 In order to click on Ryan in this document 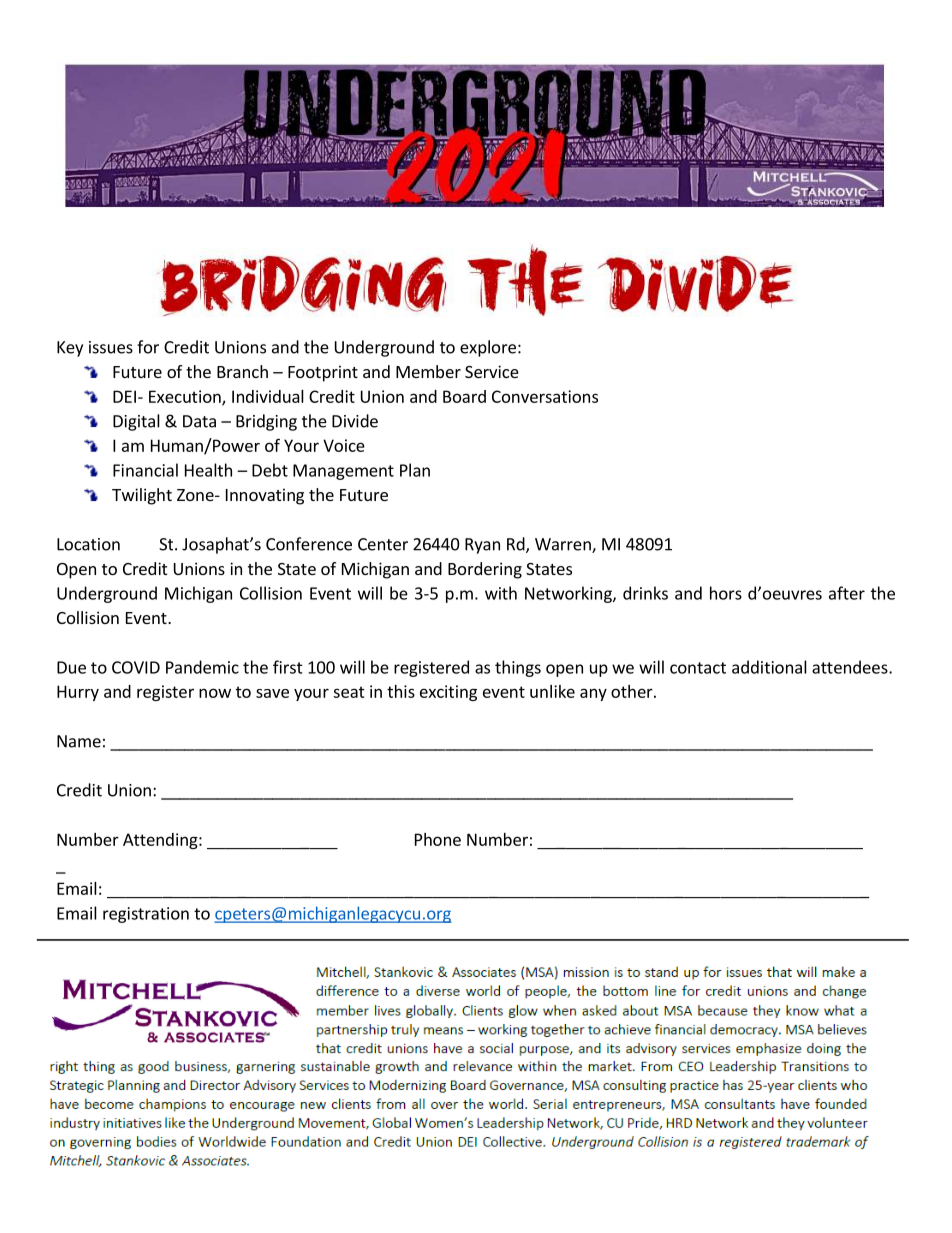, I will do `click(482, 546)`.
